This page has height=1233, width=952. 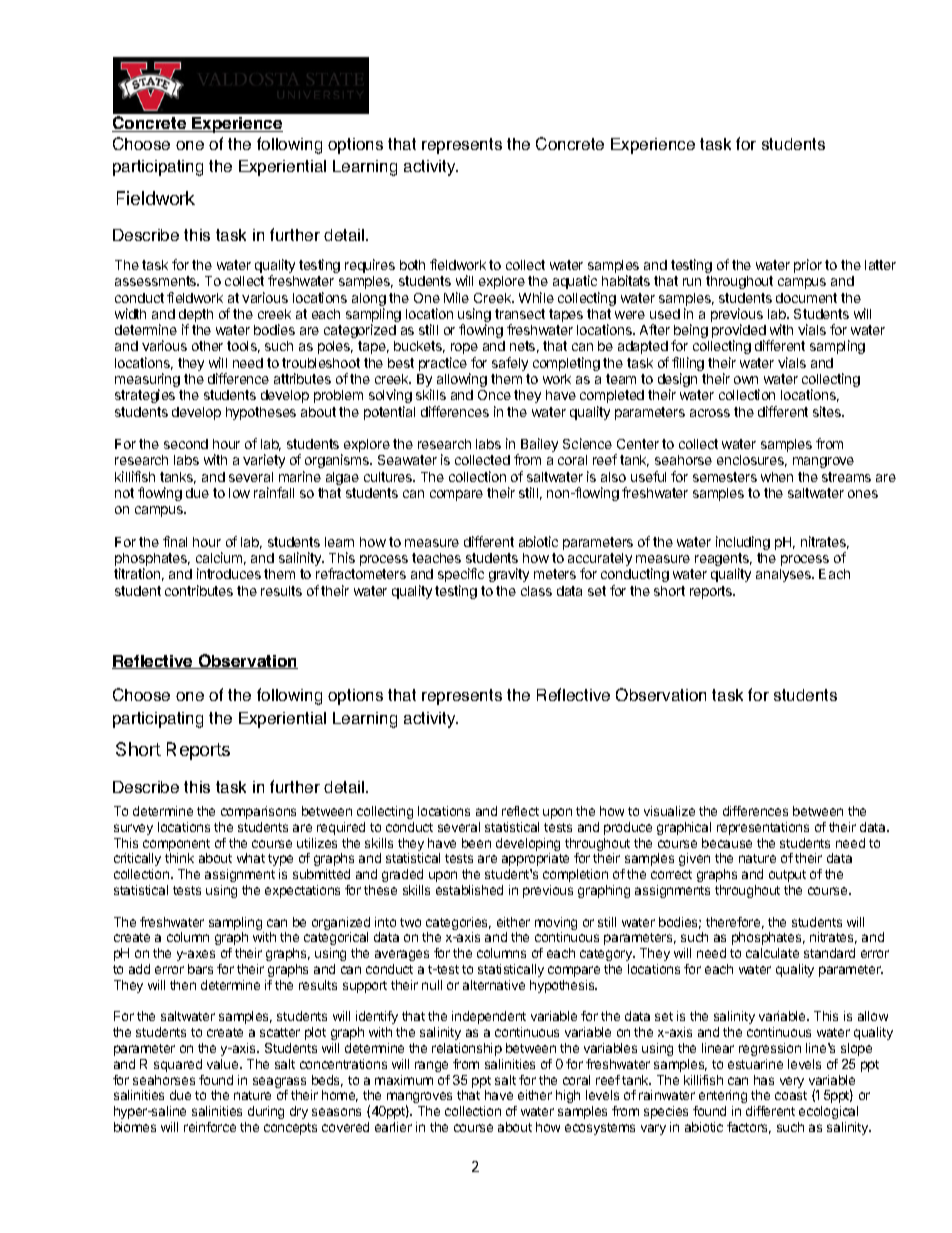 I want to click on established, so click(x=469, y=890).
